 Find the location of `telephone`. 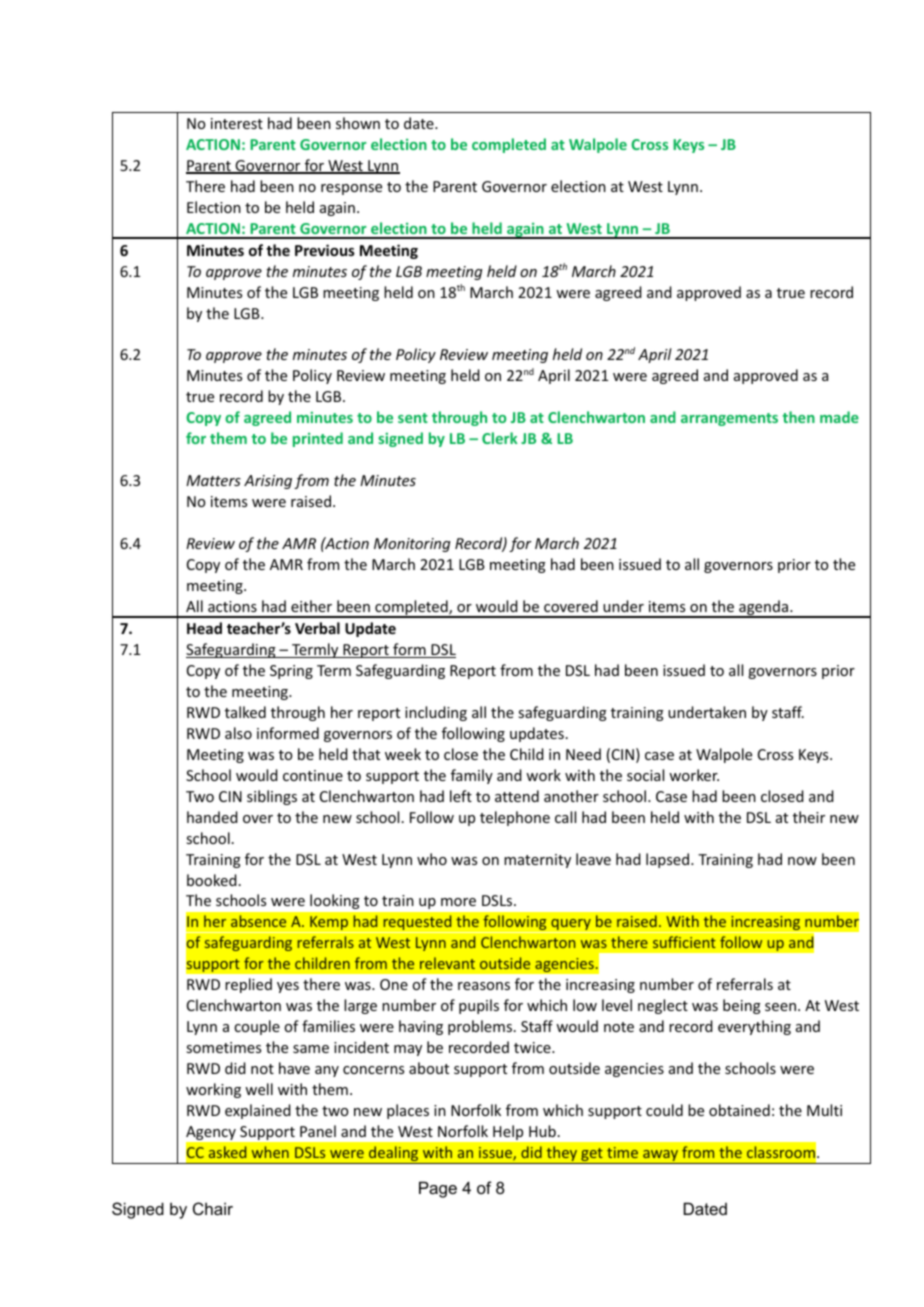

telephone is located at coordinates (515, 818).
